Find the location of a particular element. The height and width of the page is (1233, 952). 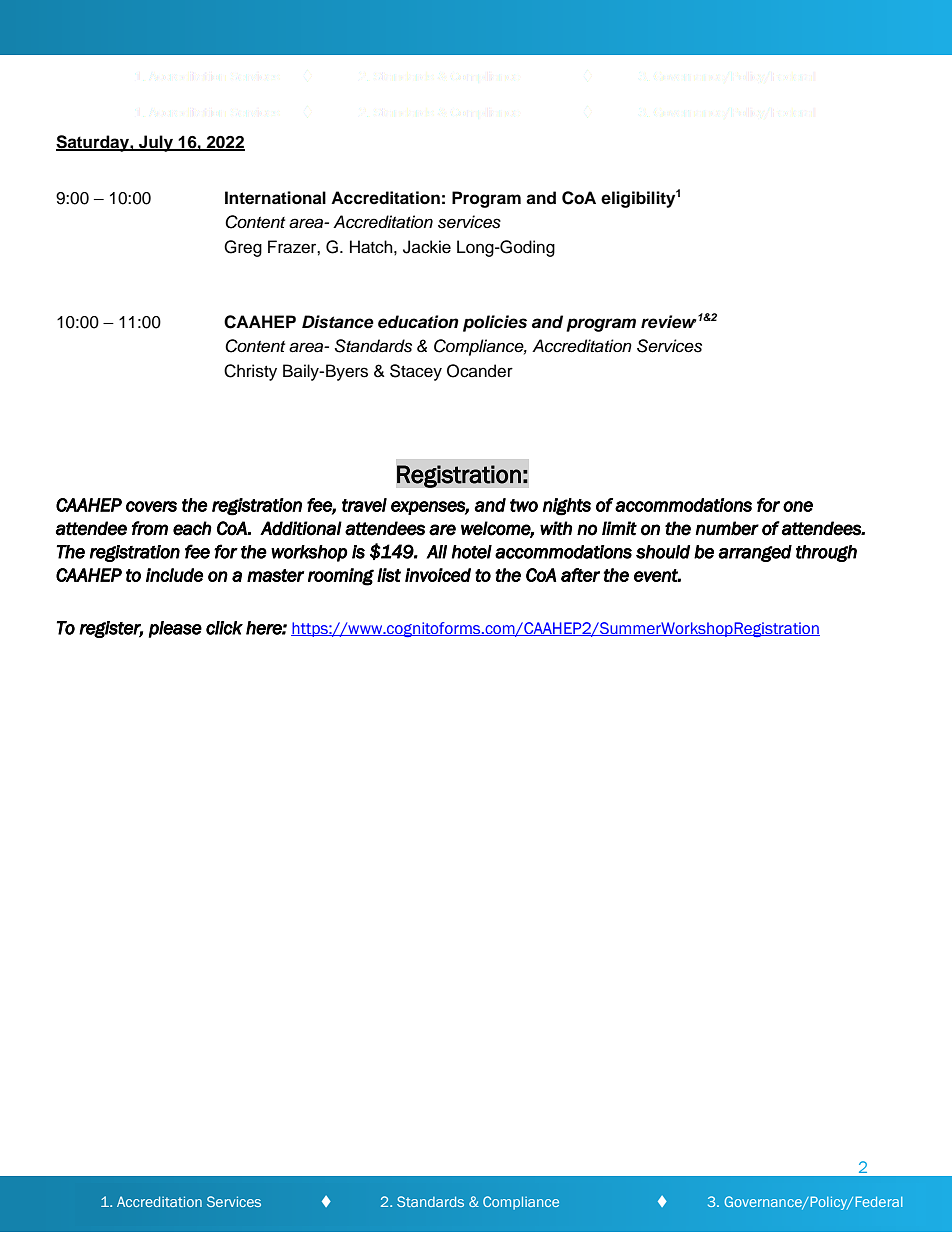

two is located at coordinates (524, 505).
